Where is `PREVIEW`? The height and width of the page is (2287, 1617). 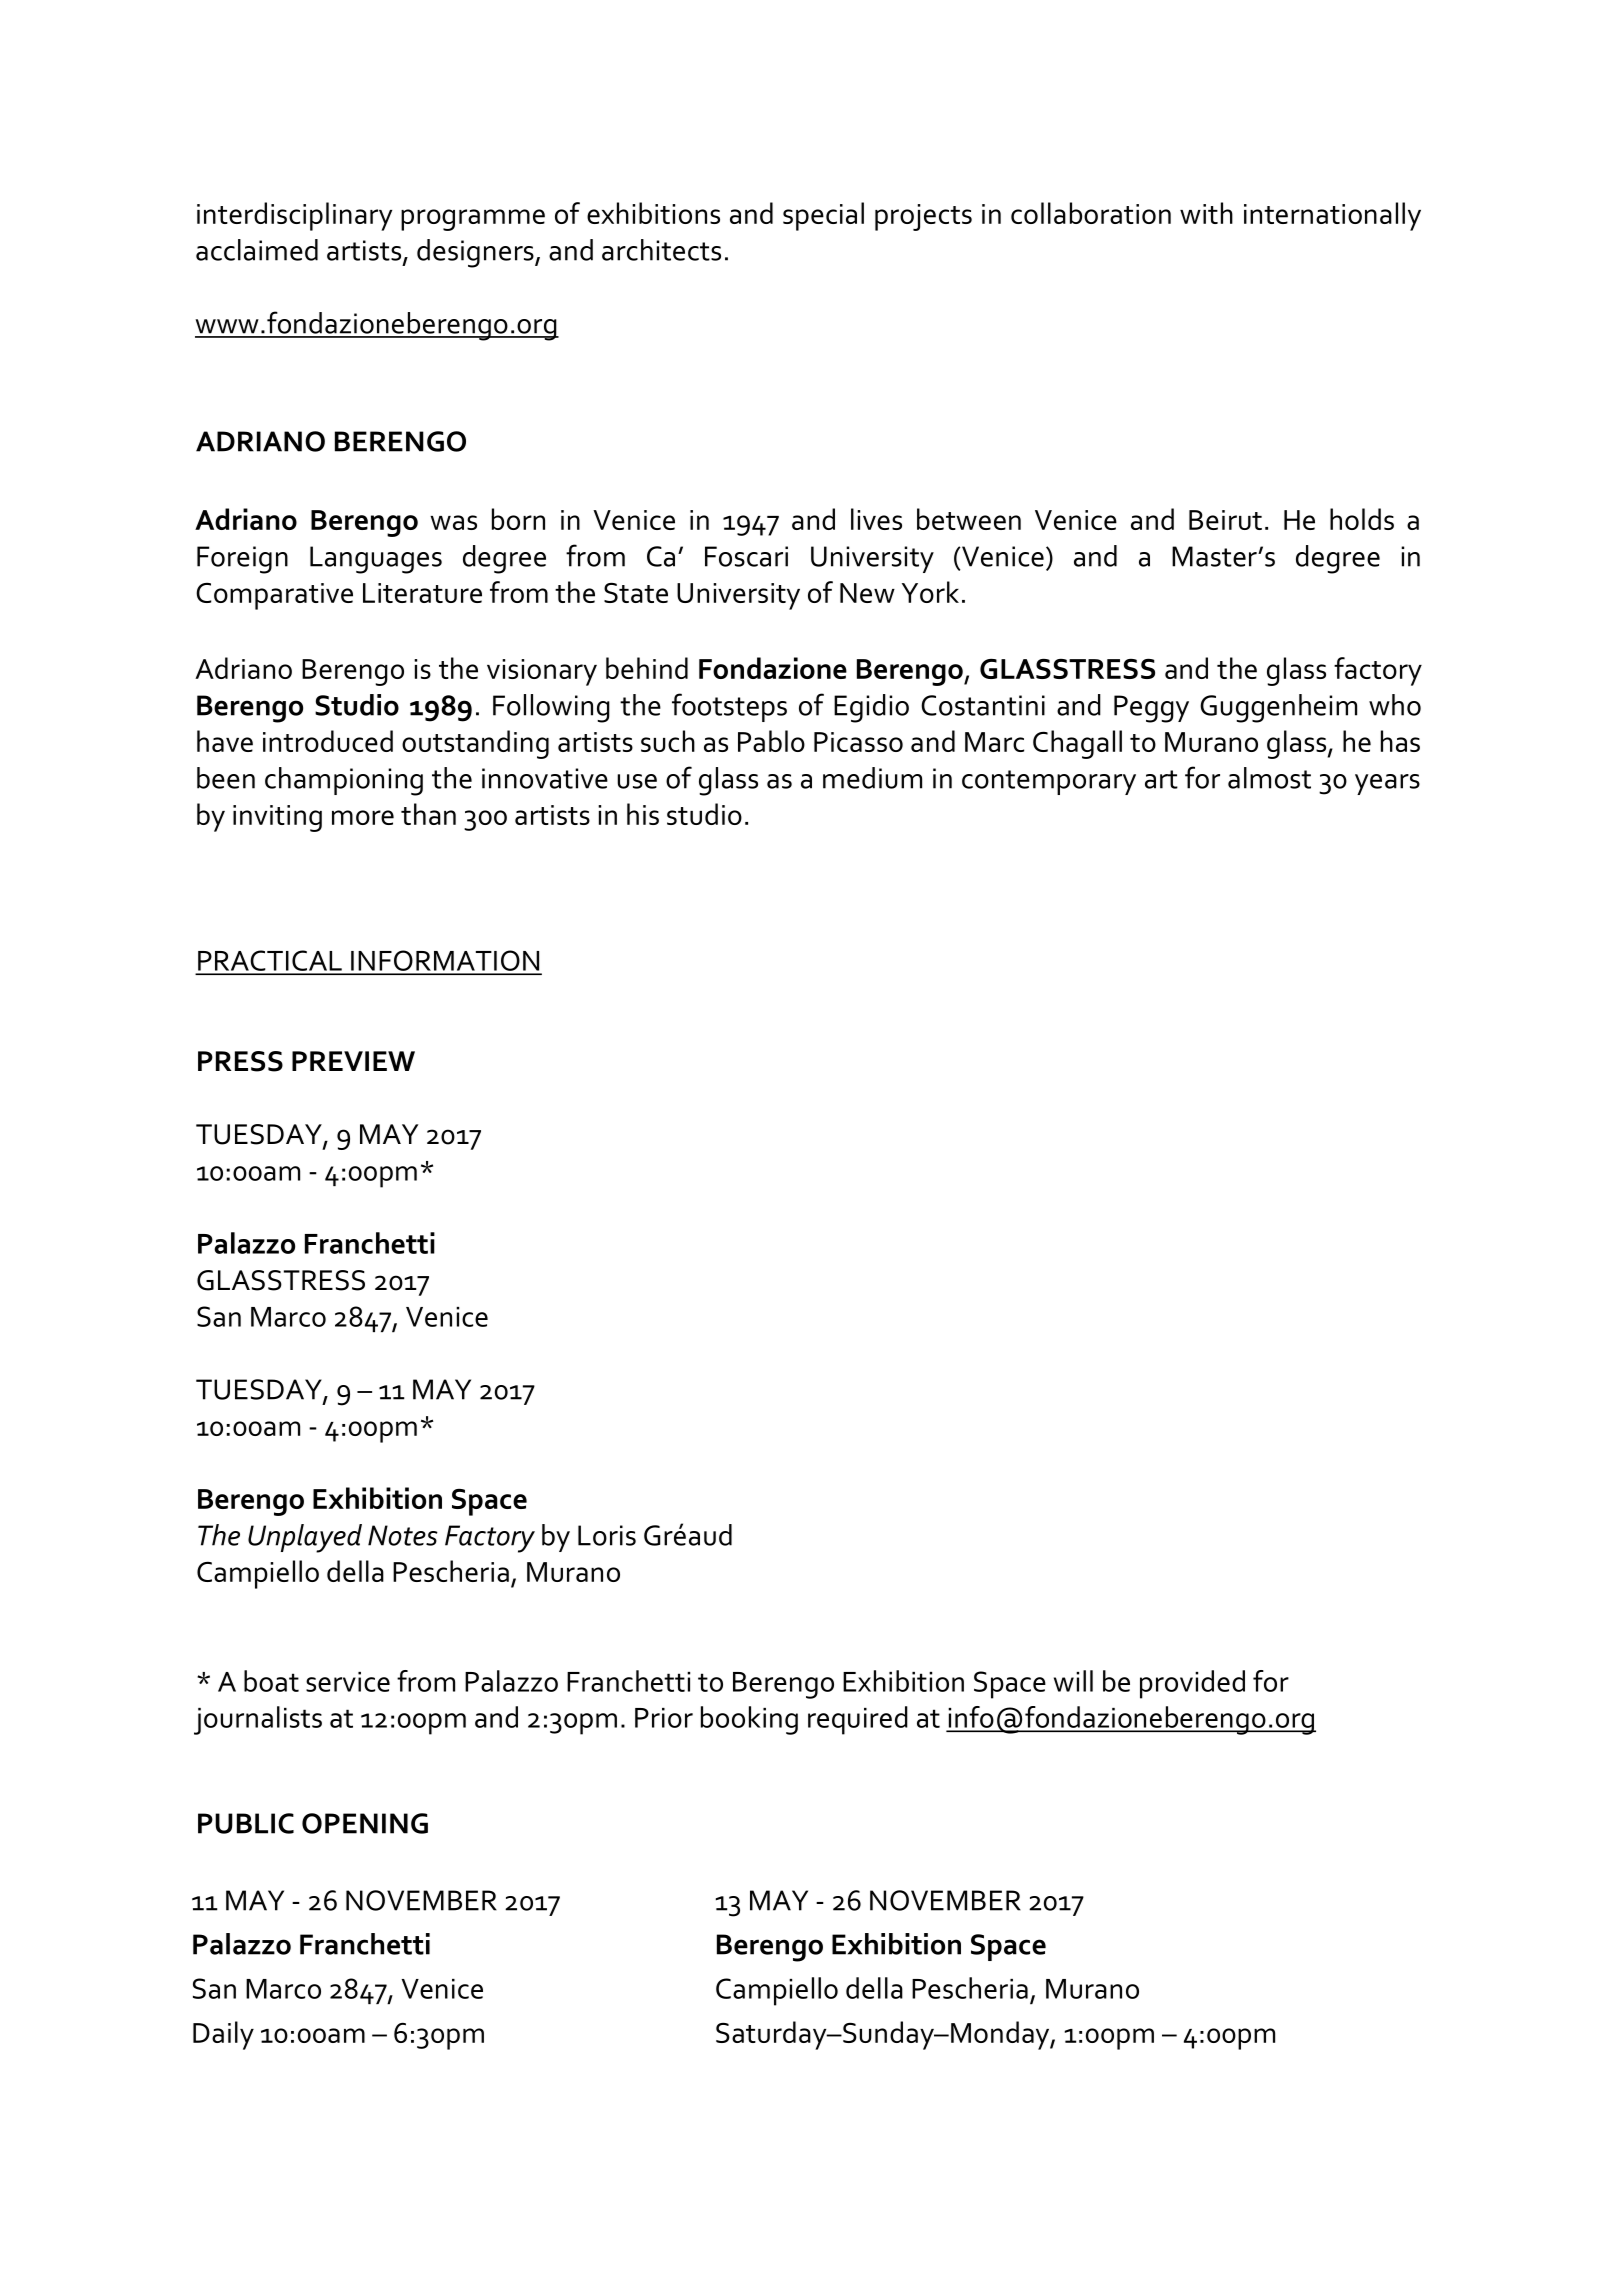 PREVIEW is located at coordinates (353, 1061).
